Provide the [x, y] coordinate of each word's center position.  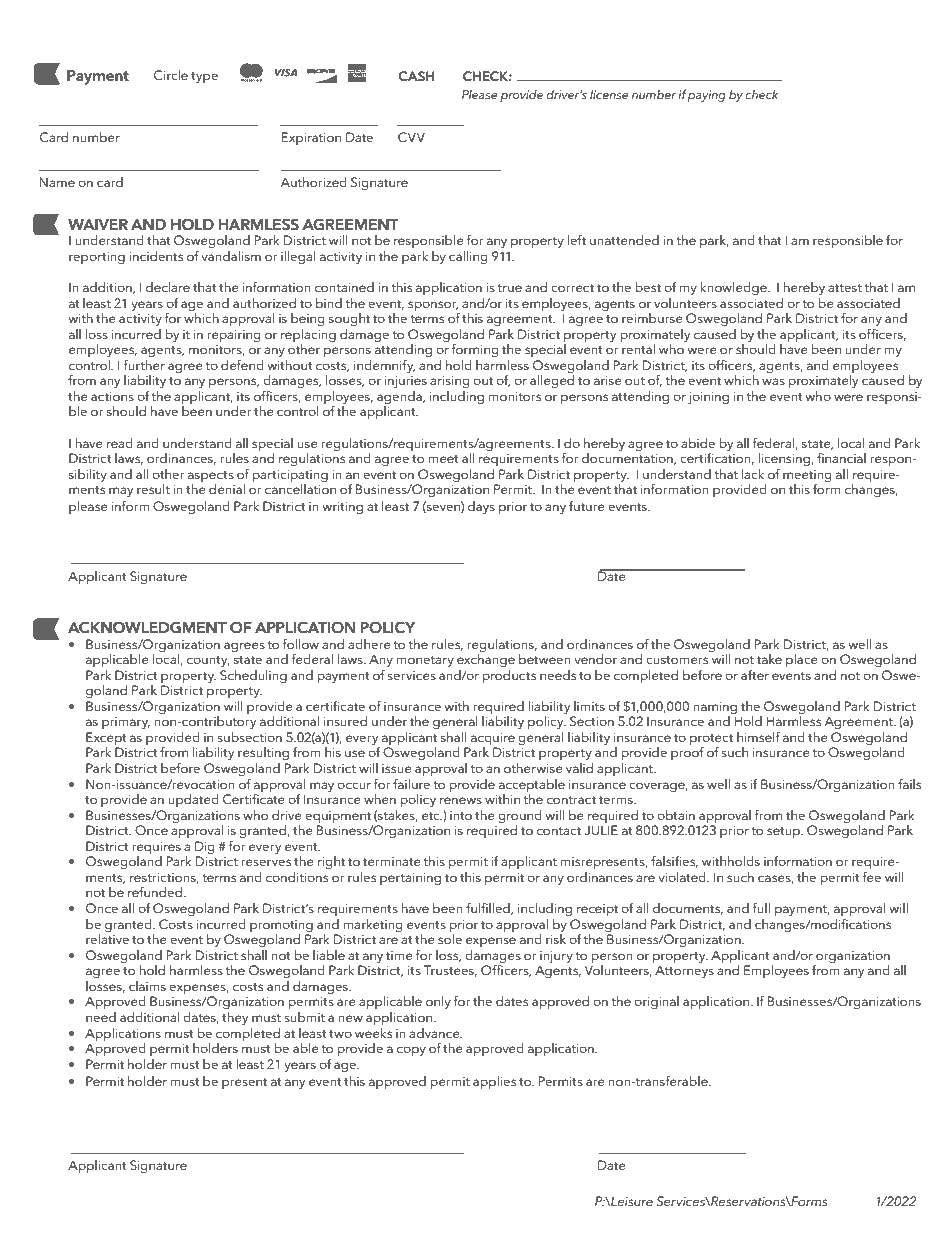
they [235, 1018]
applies [494, 1082]
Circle [171, 75]
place [802, 660]
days [481, 507]
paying [707, 96]
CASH [416, 76]
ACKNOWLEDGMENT [147, 627]
